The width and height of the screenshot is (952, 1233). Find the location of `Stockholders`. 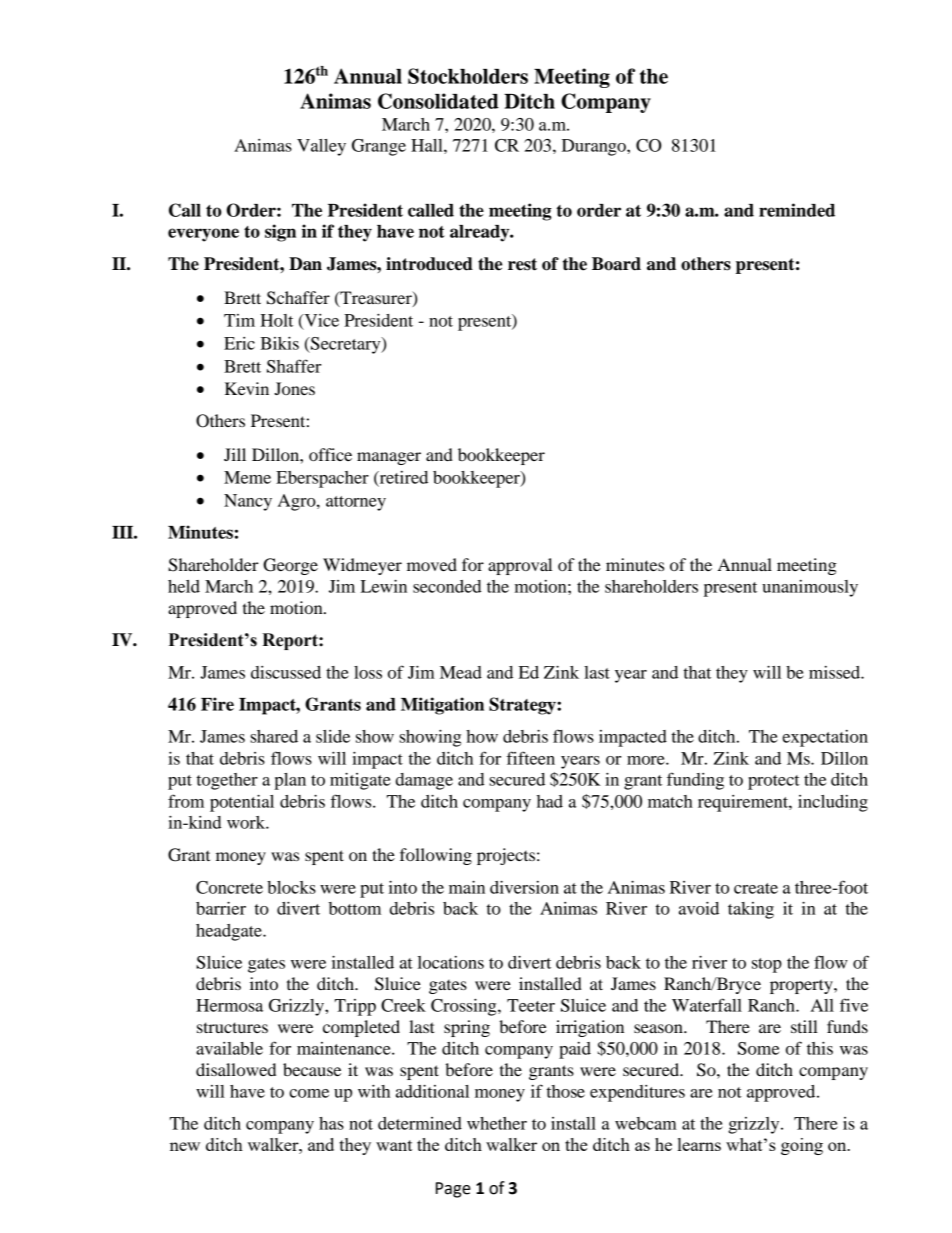

Stockholders is located at coordinates (468, 76).
